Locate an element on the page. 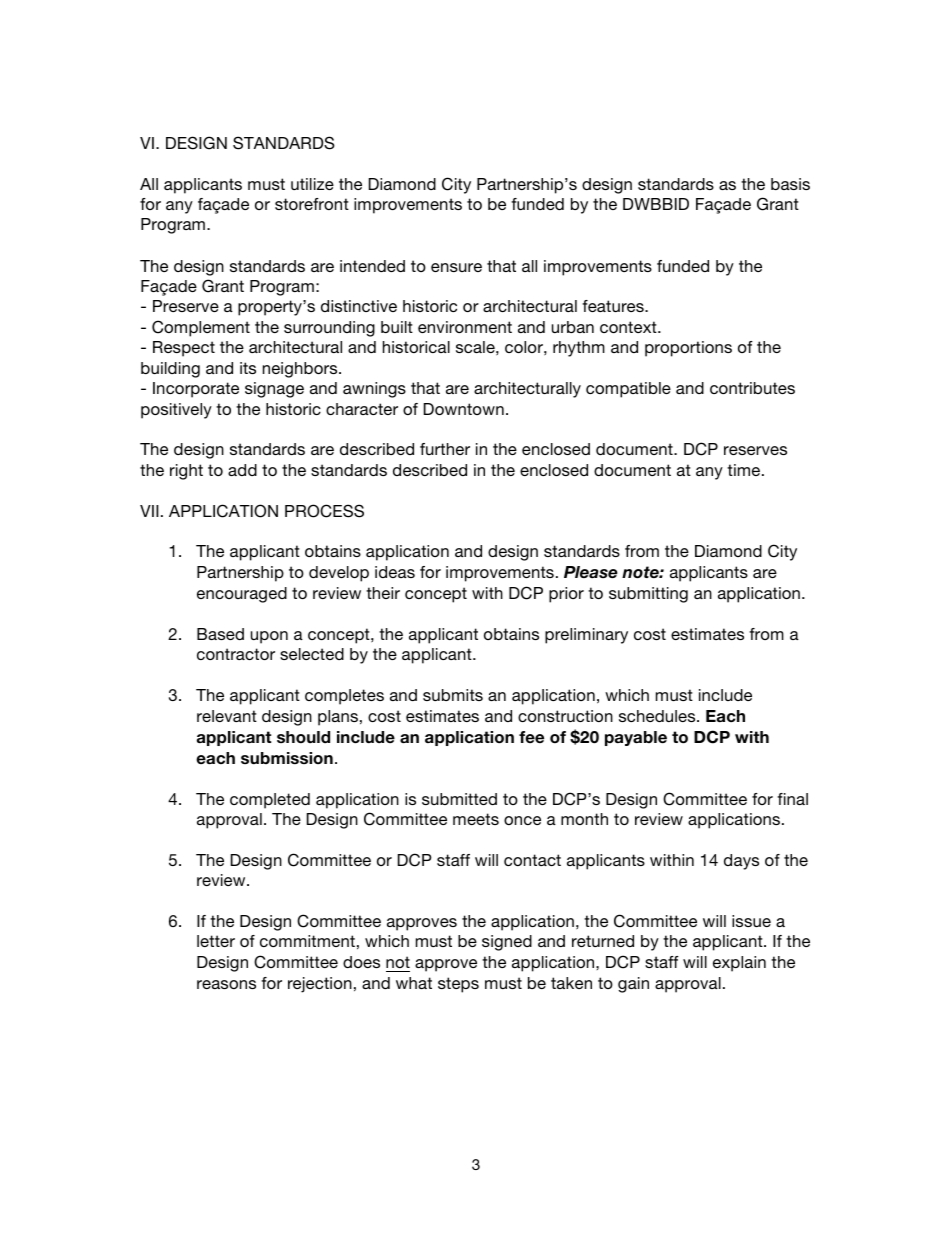 The height and width of the image is (1233, 952). relevant is located at coordinates (227, 716).
